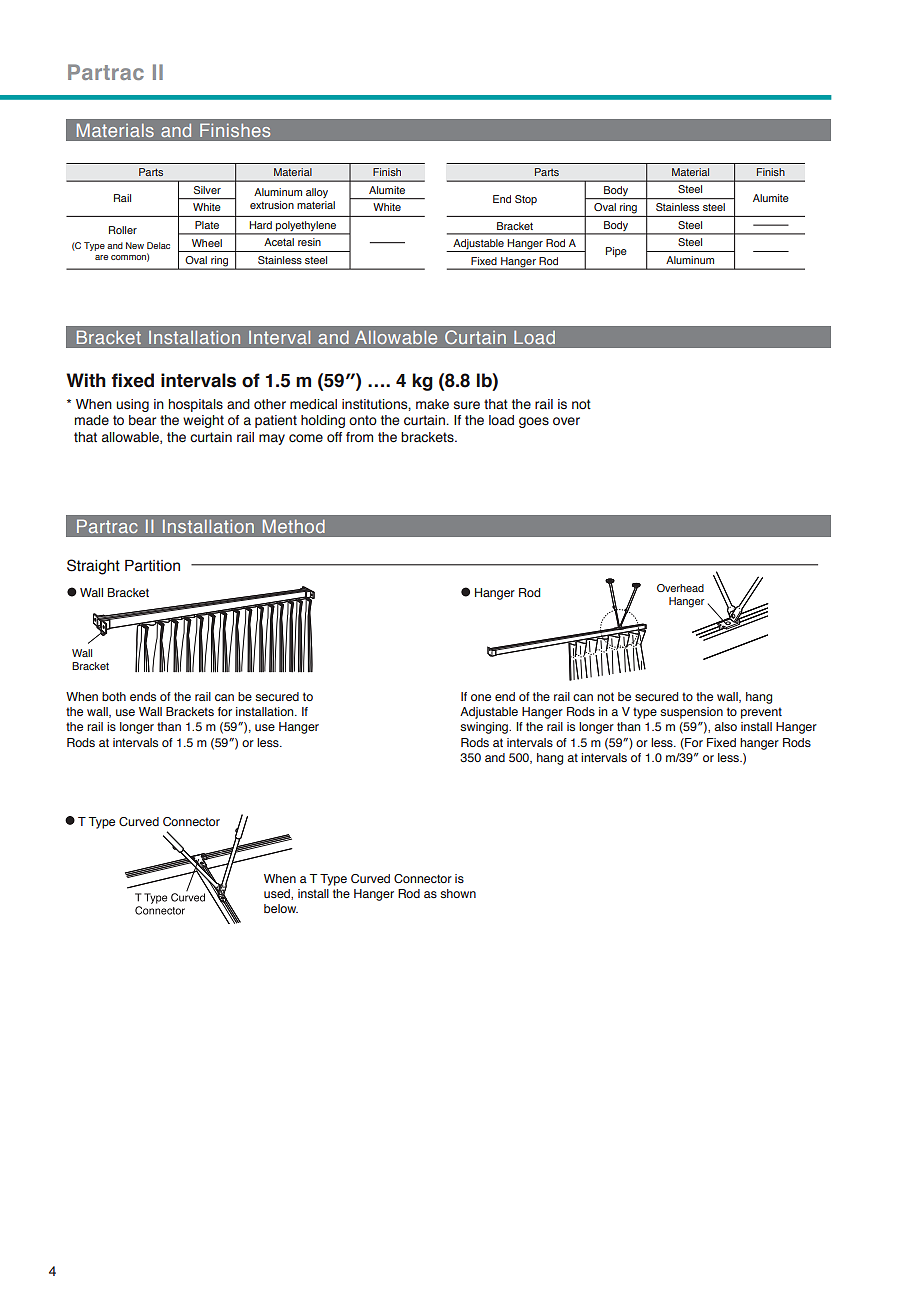 The height and width of the screenshot is (1308, 924). I want to click on Stop, so click(526, 200).
